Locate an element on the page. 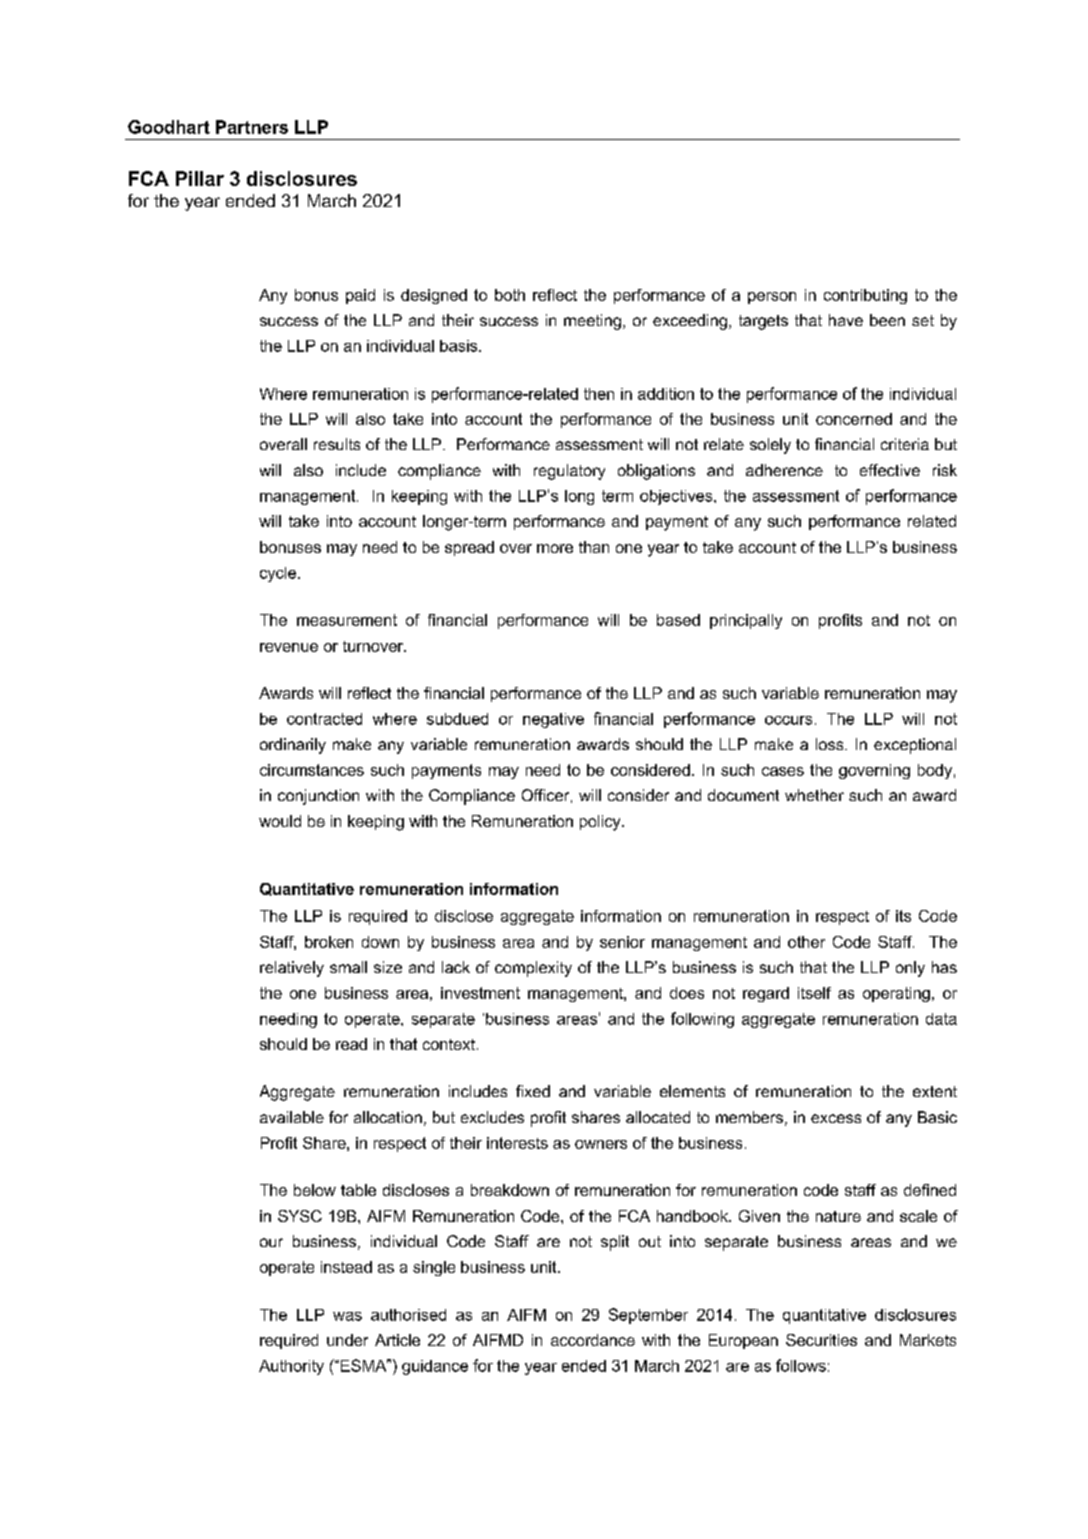  whether is located at coordinates (814, 795).
